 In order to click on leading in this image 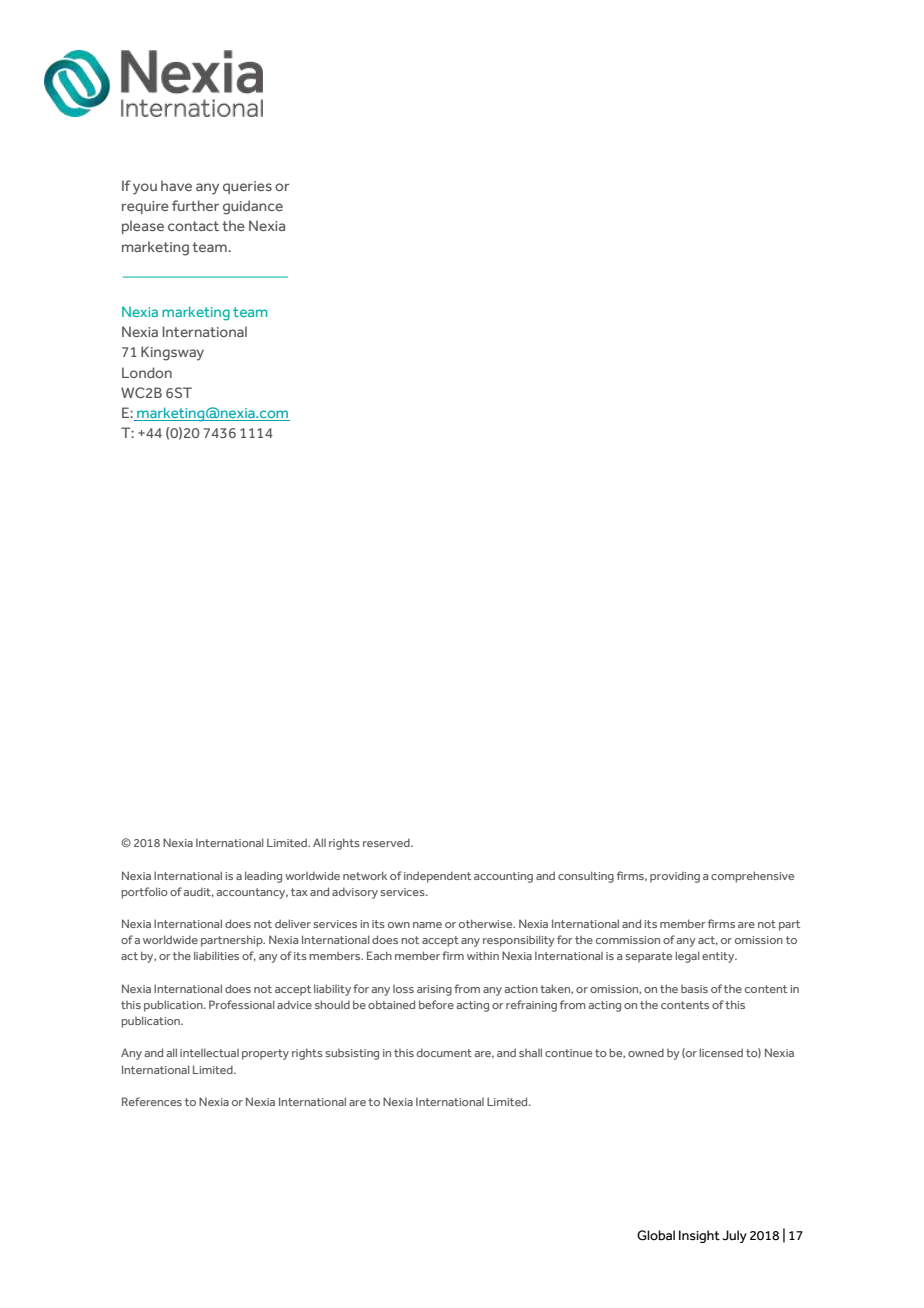, I will do `click(263, 877)`.
